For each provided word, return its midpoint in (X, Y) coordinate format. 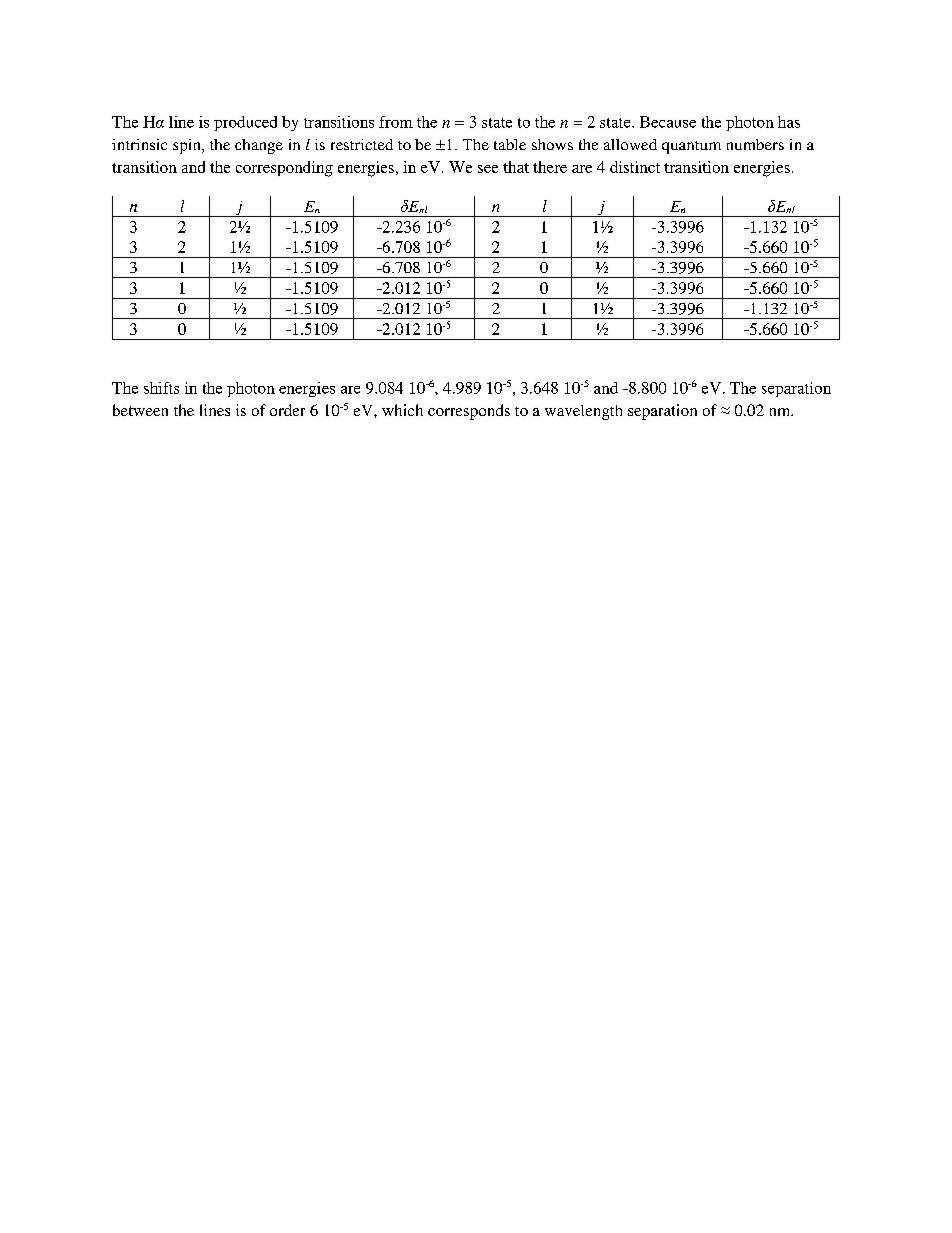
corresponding (284, 169)
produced (245, 123)
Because (668, 122)
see (488, 169)
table (510, 144)
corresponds (469, 412)
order (287, 410)
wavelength (583, 412)
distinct (635, 167)
